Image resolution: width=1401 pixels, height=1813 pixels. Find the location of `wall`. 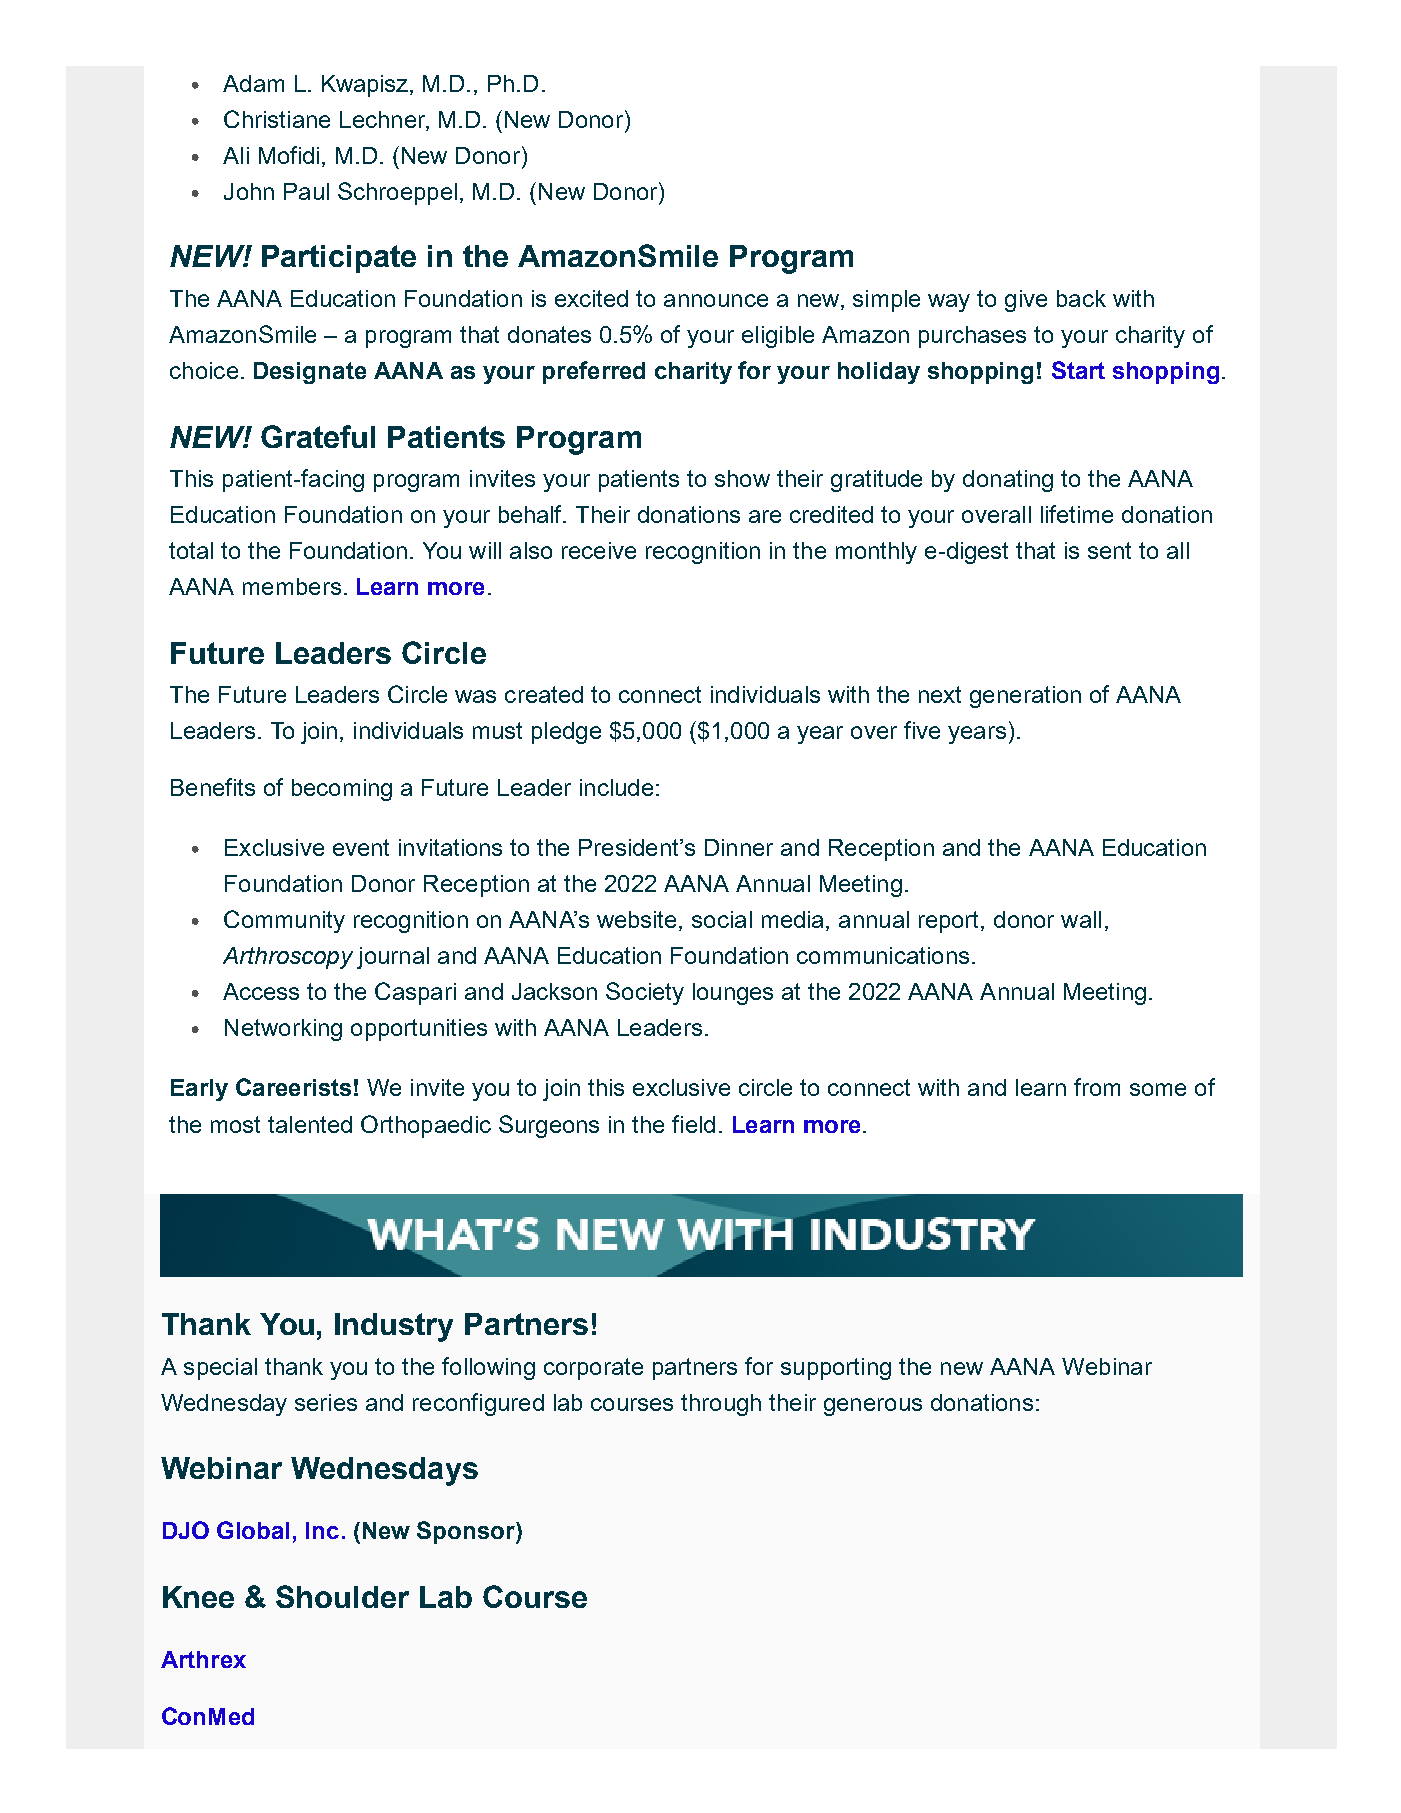

wall is located at coordinates (1081, 919).
